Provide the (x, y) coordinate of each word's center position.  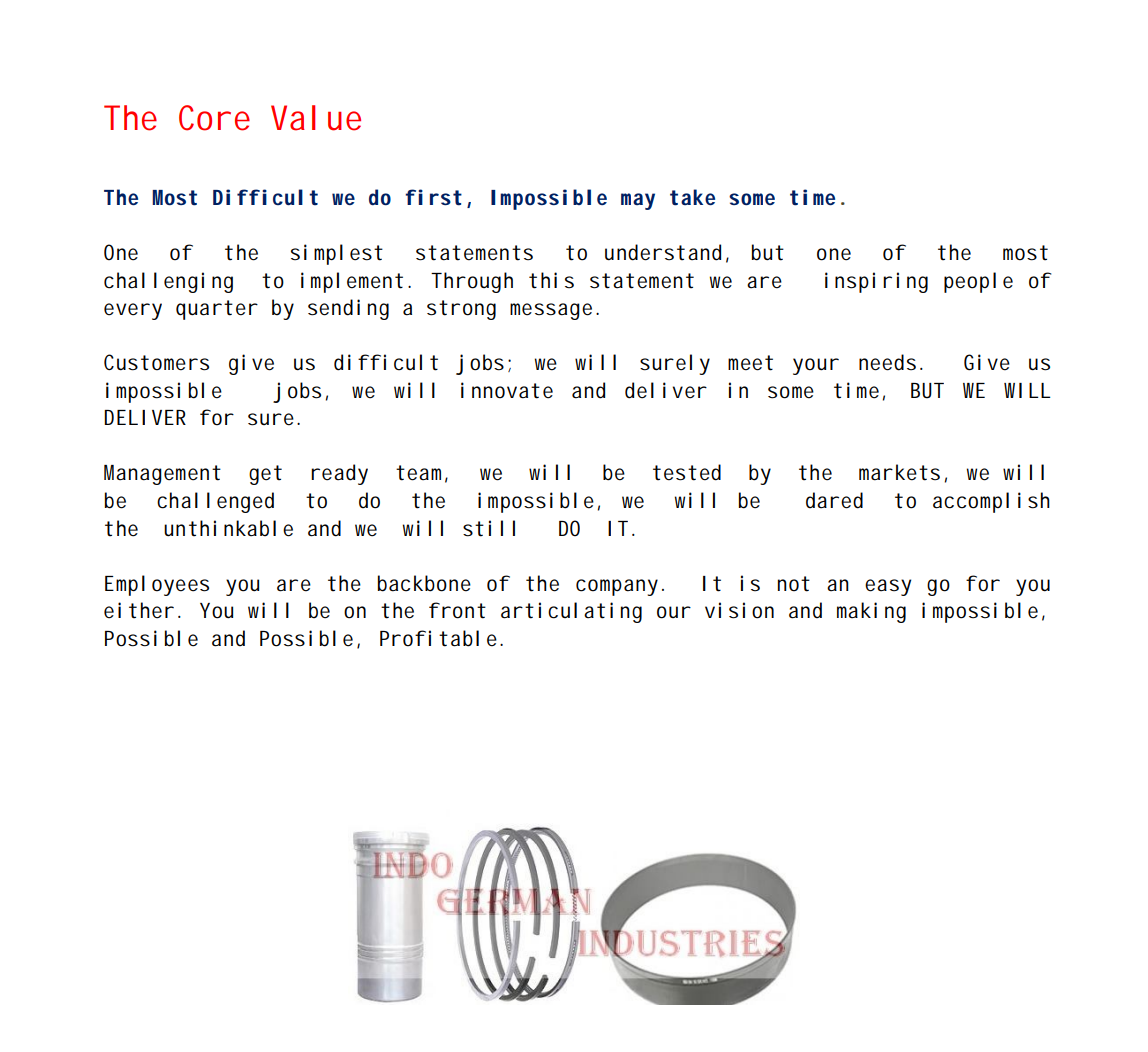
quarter (217, 310)
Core (214, 118)
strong (461, 310)
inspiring (876, 282)
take (692, 197)
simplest (337, 254)
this (551, 280)
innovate (507, 390)
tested (687, 472)
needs (890, 362)
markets (899, 472)
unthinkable (228, 528)
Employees (157, 585)
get (265, 475)
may (638, 201)
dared (834, 500)
